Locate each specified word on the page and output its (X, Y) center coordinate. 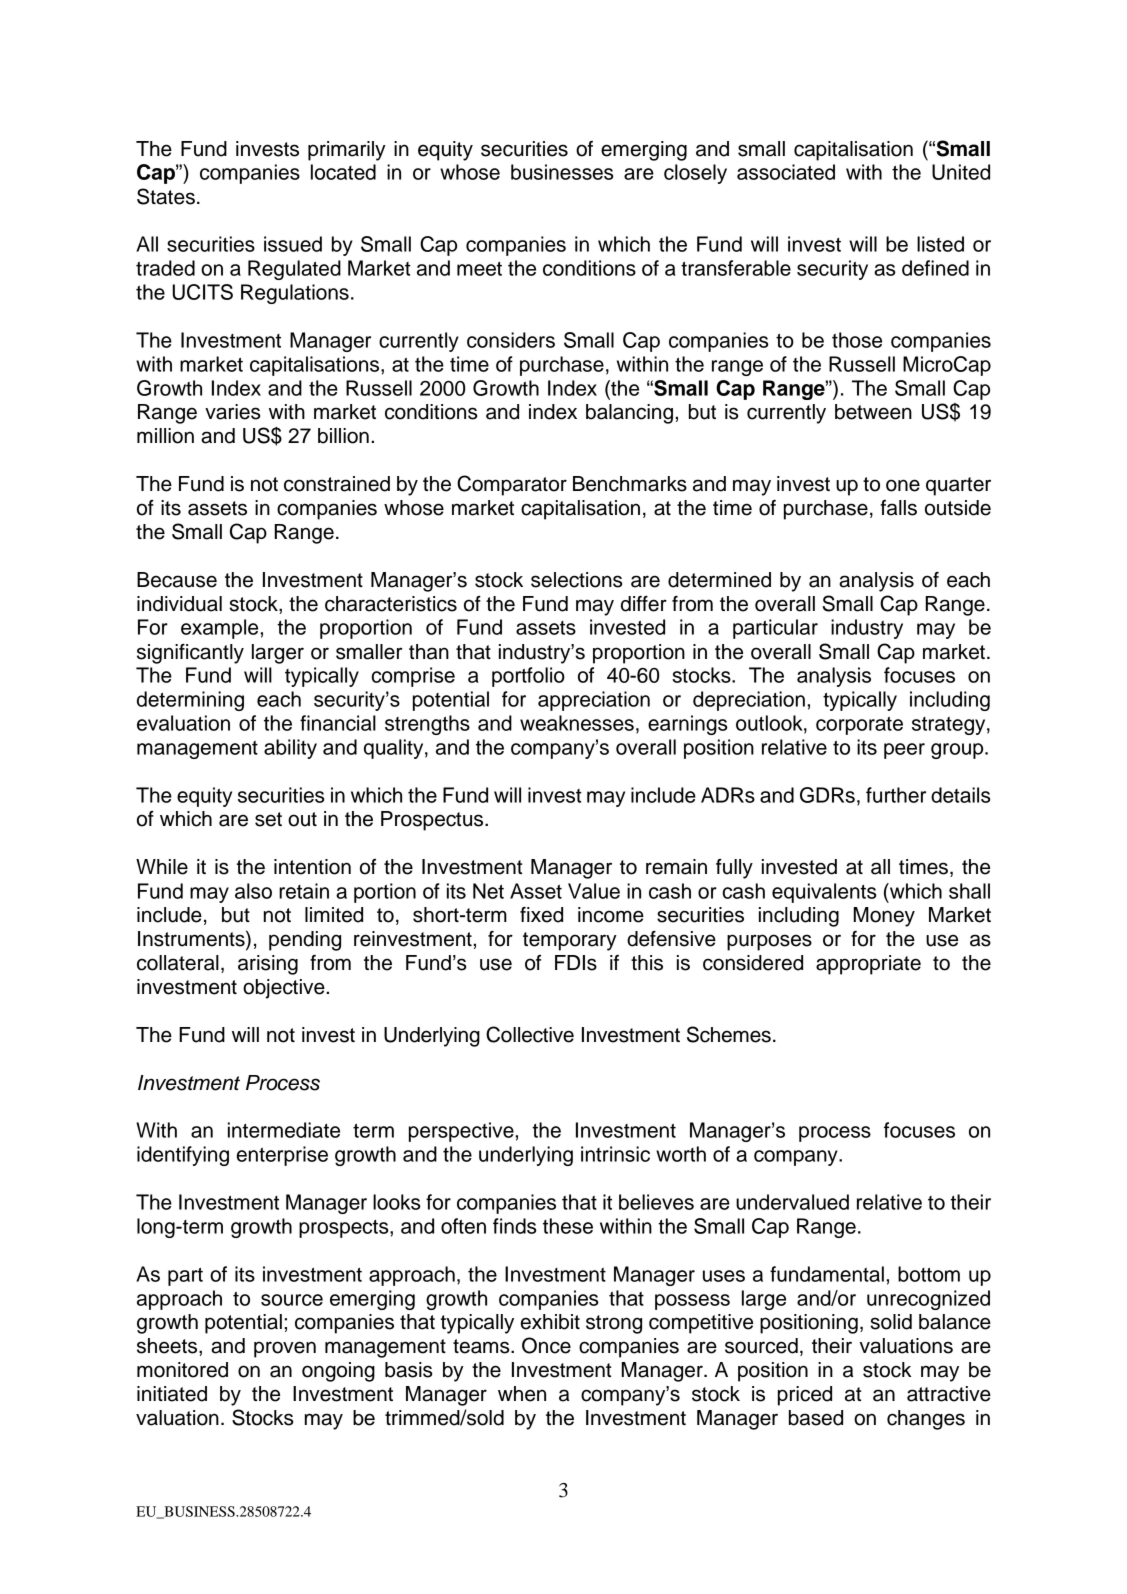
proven (285, 1349)
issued (293, 244)
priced (805, 1396)
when (522, 1394)
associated (786, 172)
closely (695, 174)
